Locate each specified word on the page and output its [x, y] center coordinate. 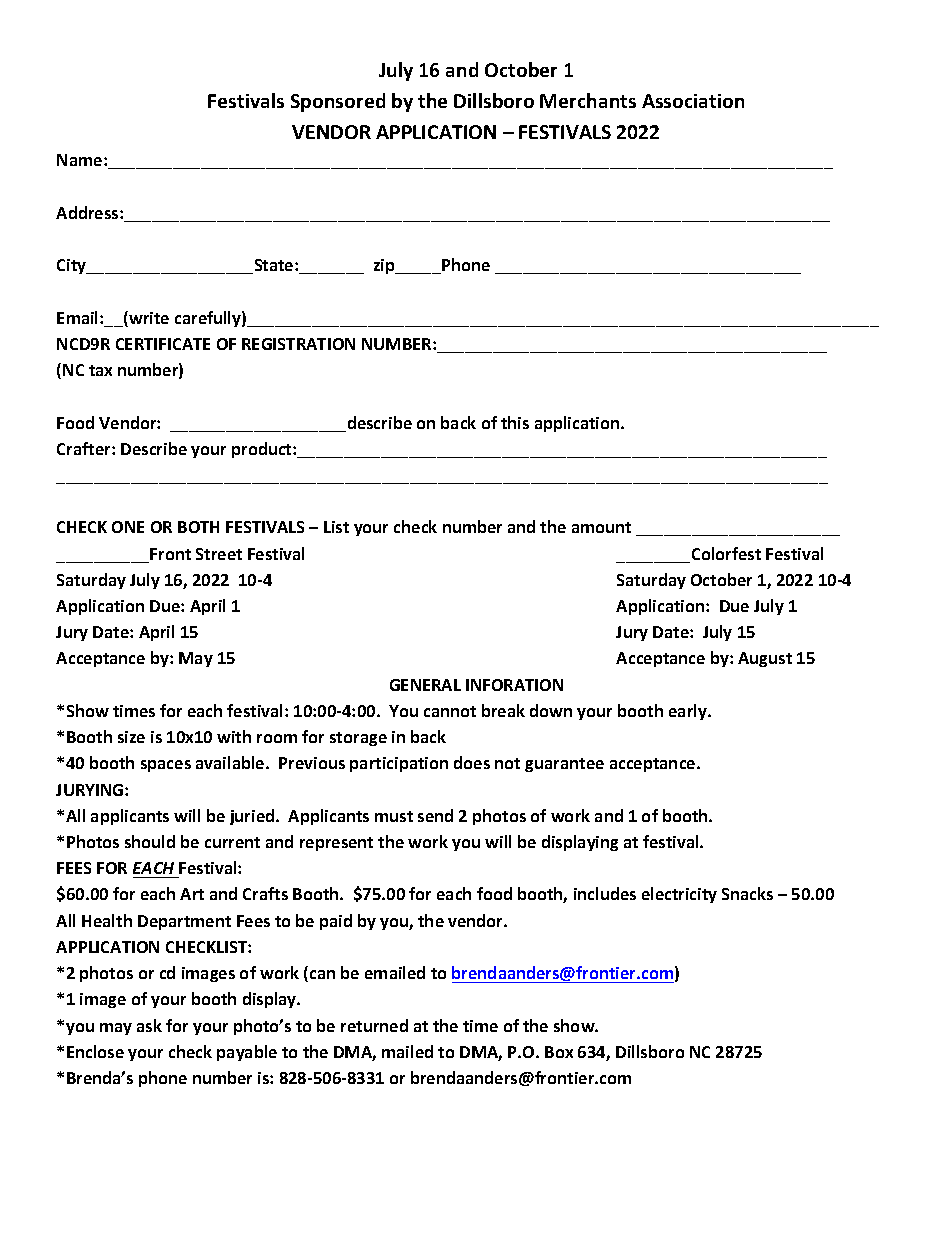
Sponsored [338, 102]
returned [374, 1025]
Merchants [588, 100]
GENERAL [425, 685]
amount [601, 527]
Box [559, 1052]
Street [219, 554]
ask [149, 1025]
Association [693, 101]
